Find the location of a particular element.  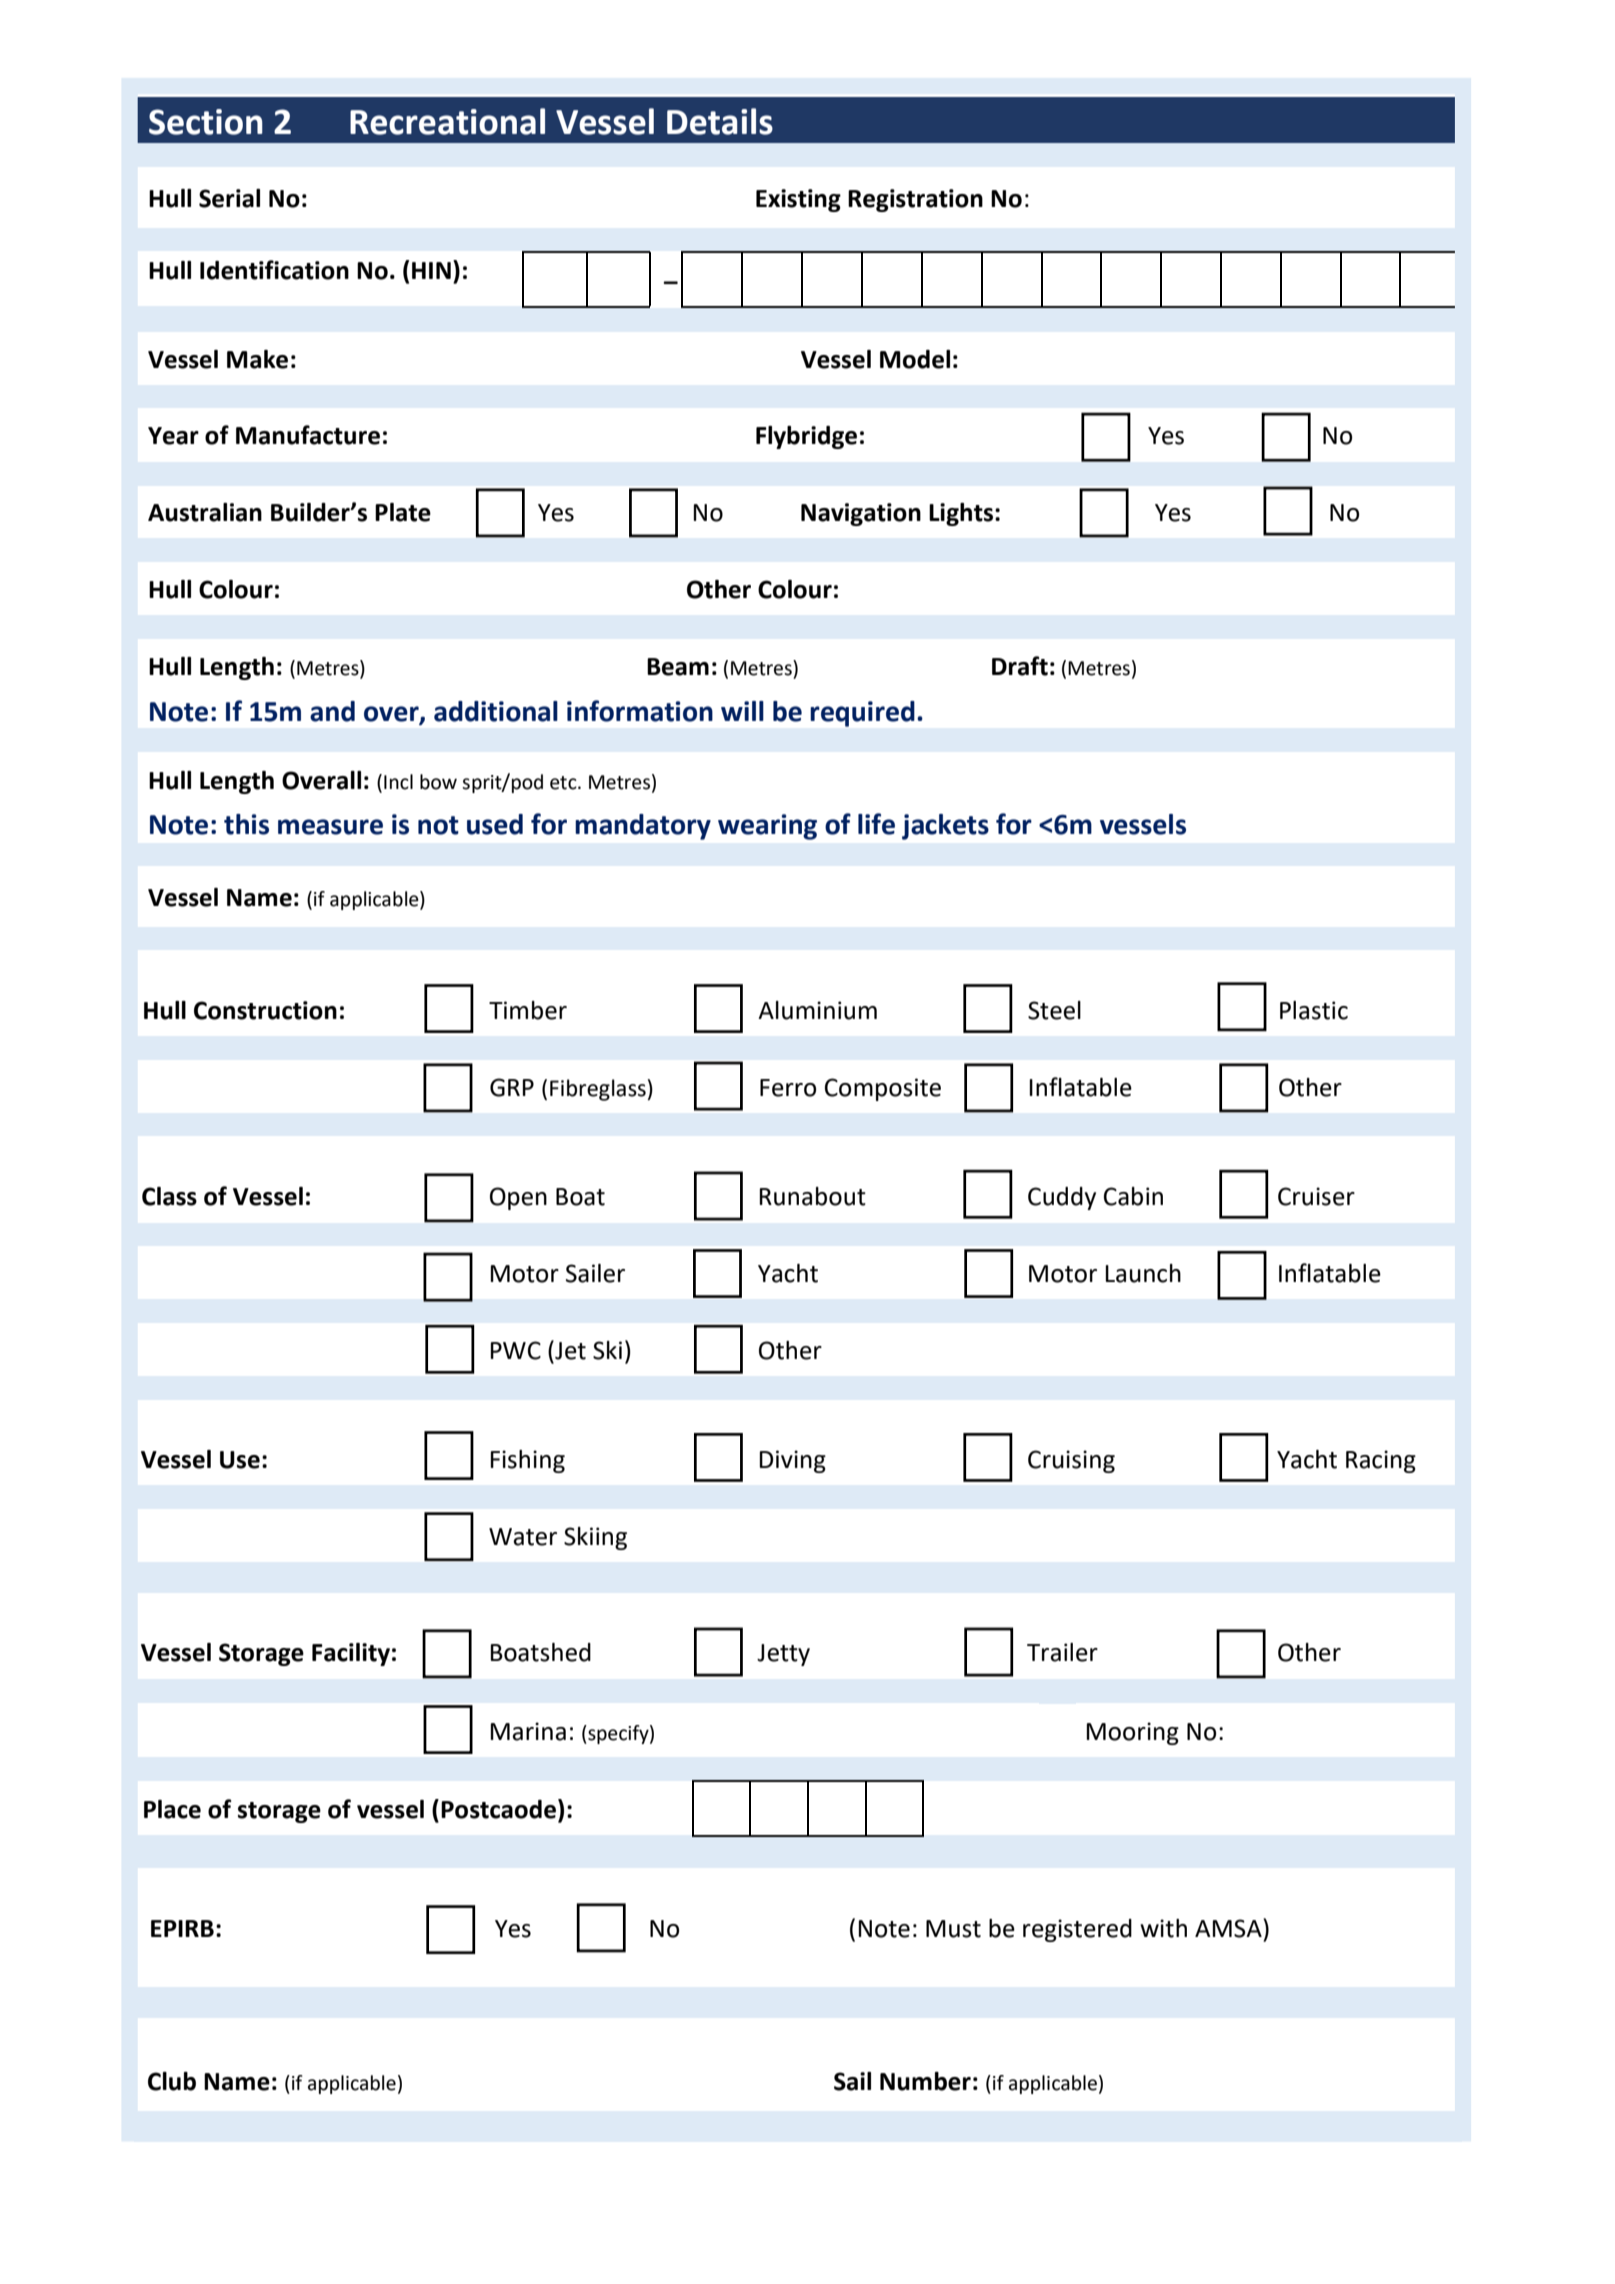

Construction is located at coordinates (265, 1010).
